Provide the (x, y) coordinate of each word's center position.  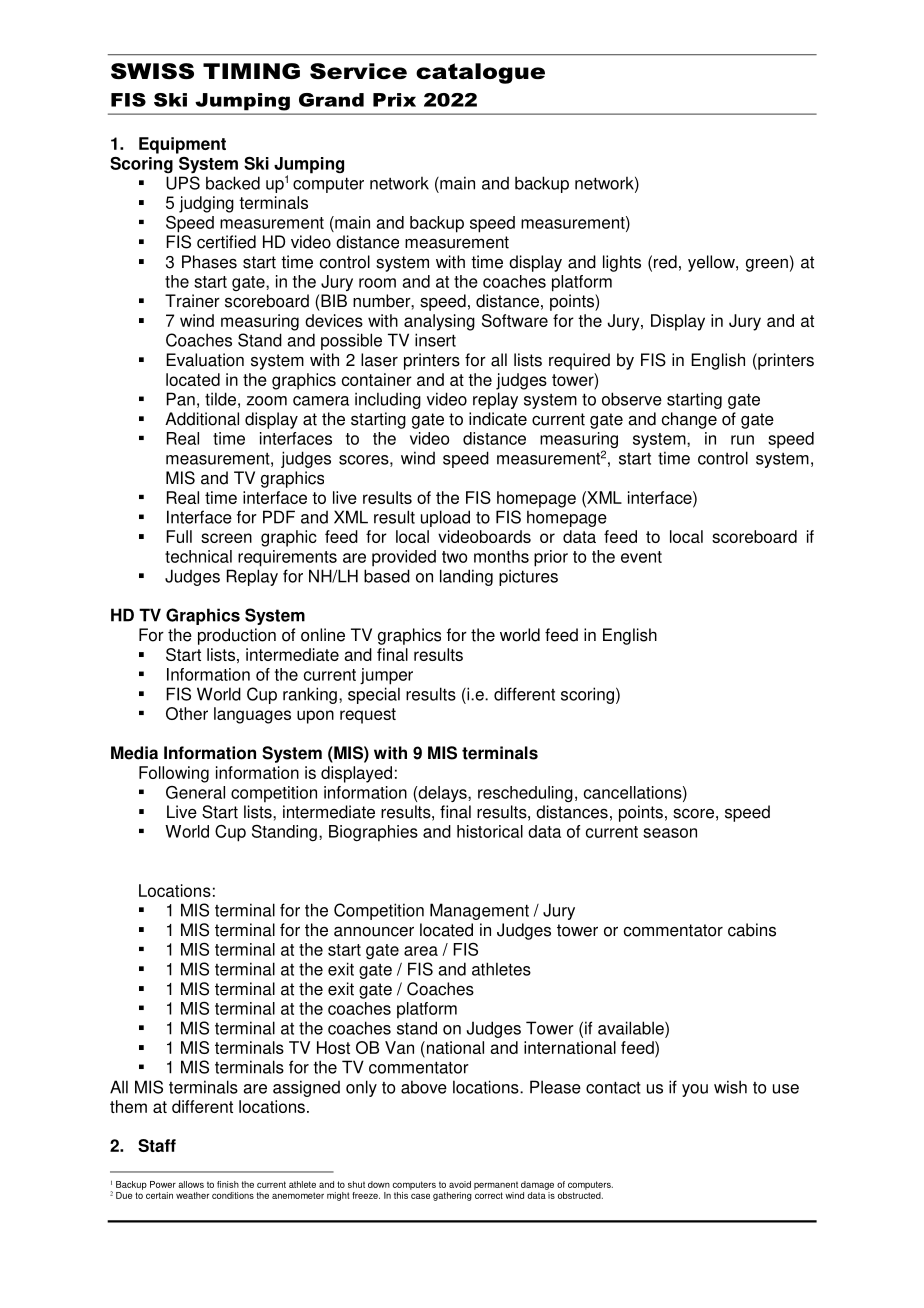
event (641, 557)
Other (187, 713)
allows (191, 1184)
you (695, 1090)
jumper (386, 676)
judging (206, 204)
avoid (460, 1184)
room (377, 283)
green (767, 265)
